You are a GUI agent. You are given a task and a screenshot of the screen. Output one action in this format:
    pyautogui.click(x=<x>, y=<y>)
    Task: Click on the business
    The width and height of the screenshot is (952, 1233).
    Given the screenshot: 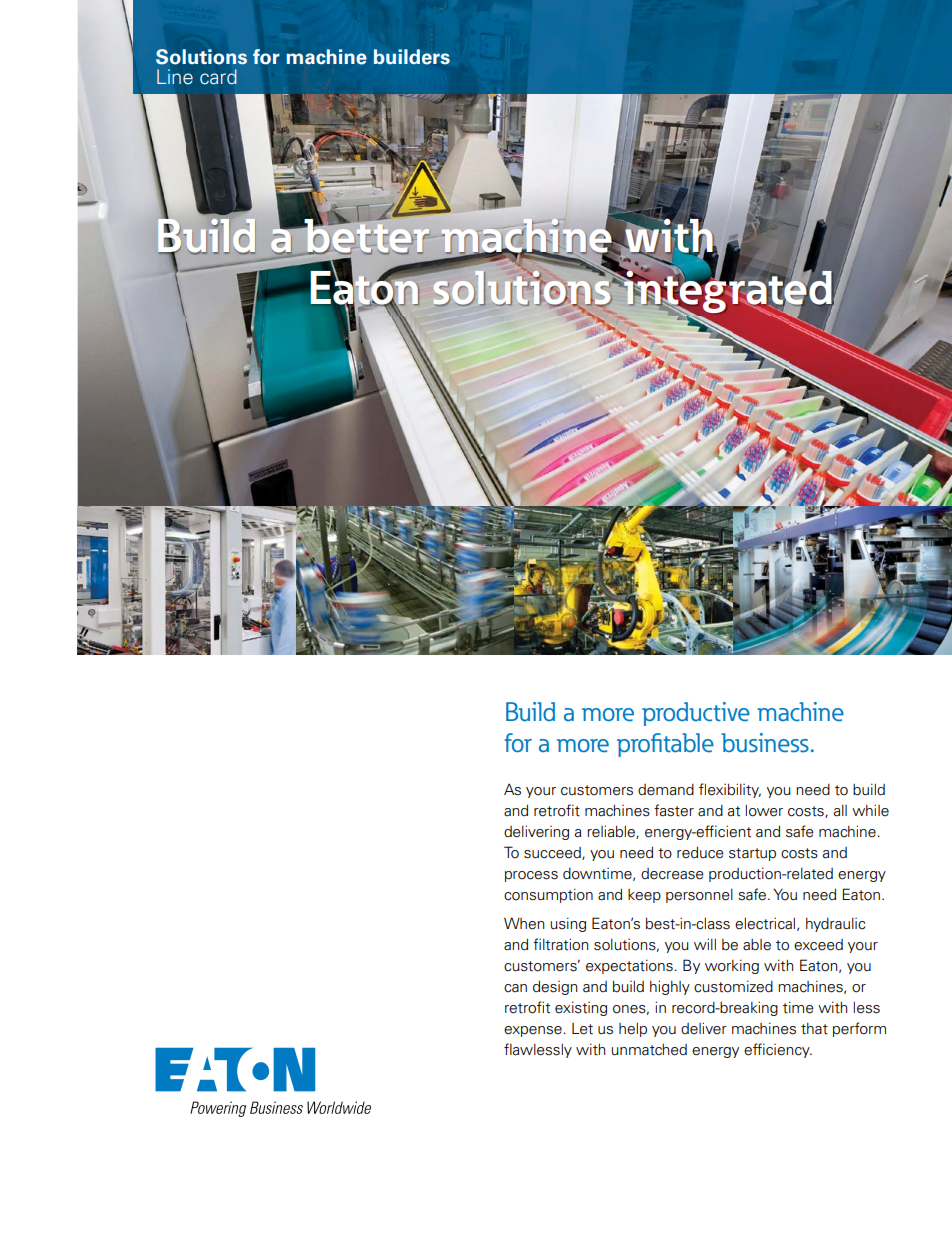 What is the action you would take?
    pyautogui.click(x=765, y=743)
